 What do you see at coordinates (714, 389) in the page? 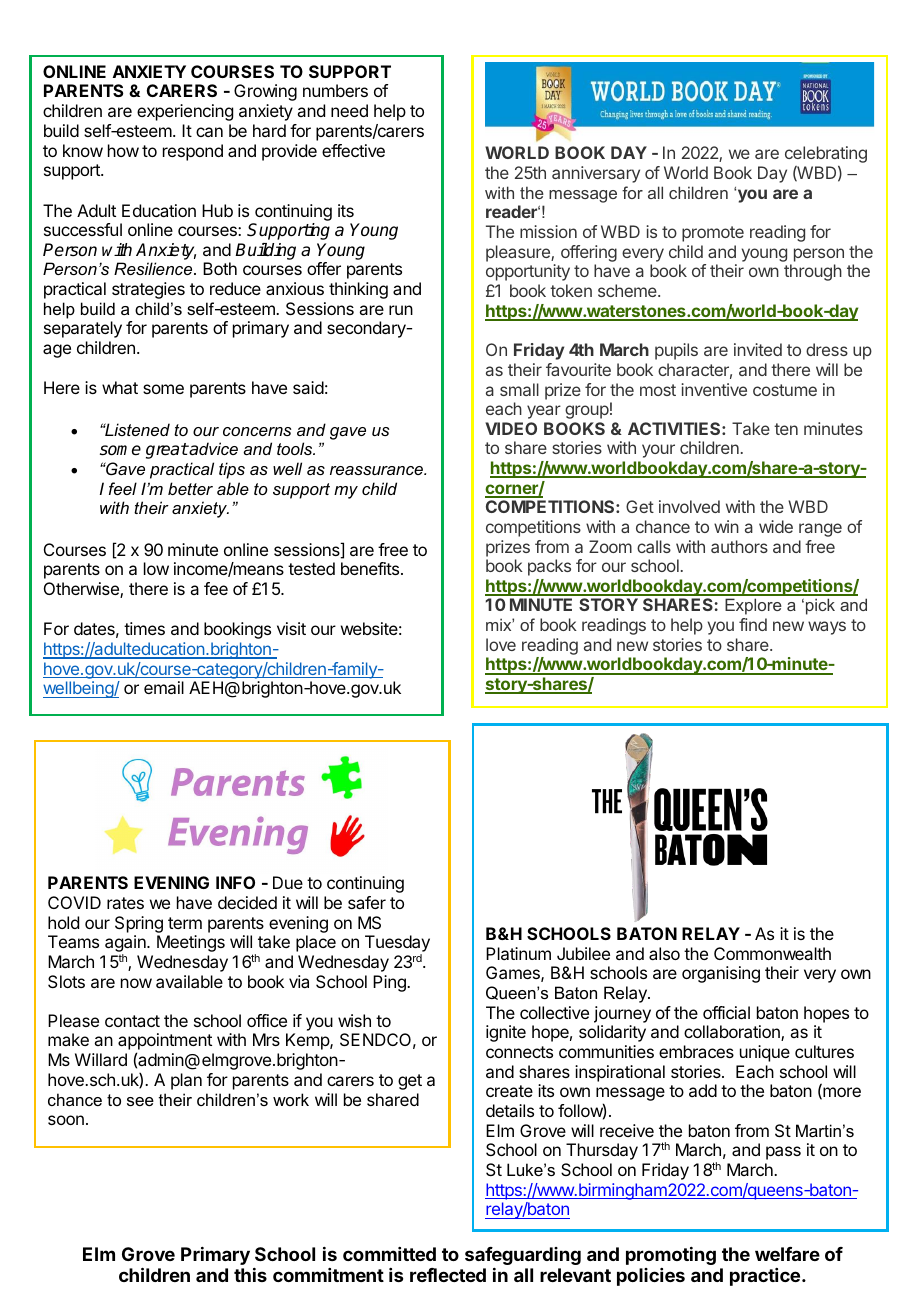
I see `inventive` at bounding box center [714, 389].
